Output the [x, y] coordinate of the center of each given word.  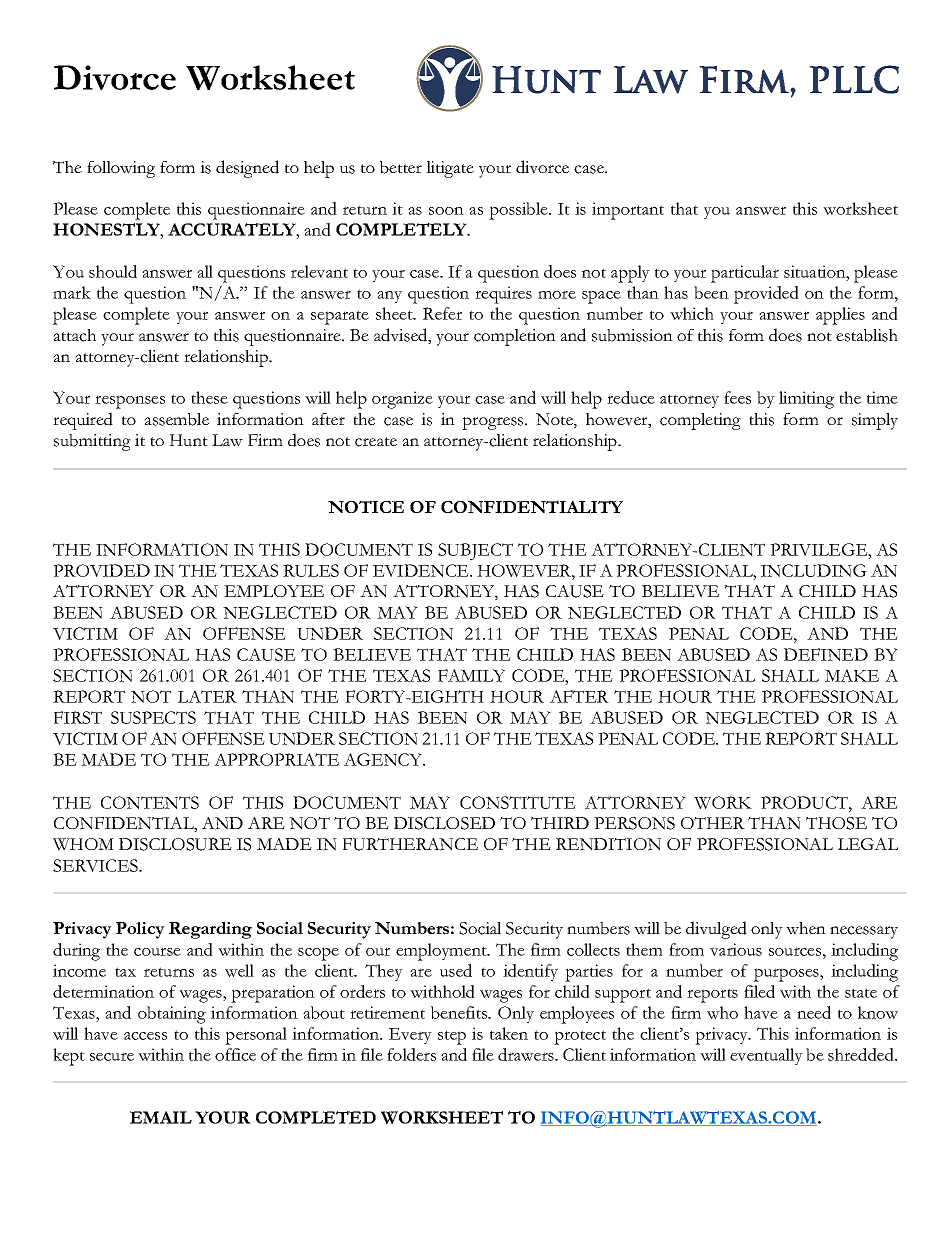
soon [446, 211]
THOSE [836, 823]
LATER [207, 696]
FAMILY [471, 675]
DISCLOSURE [175, 844]
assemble [176, 419]
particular [745, 274]
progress [494, 423]
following [121, 169]
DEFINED [826, 654]
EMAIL [161, 1117]
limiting [806, 400]
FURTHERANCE [410, 844]
